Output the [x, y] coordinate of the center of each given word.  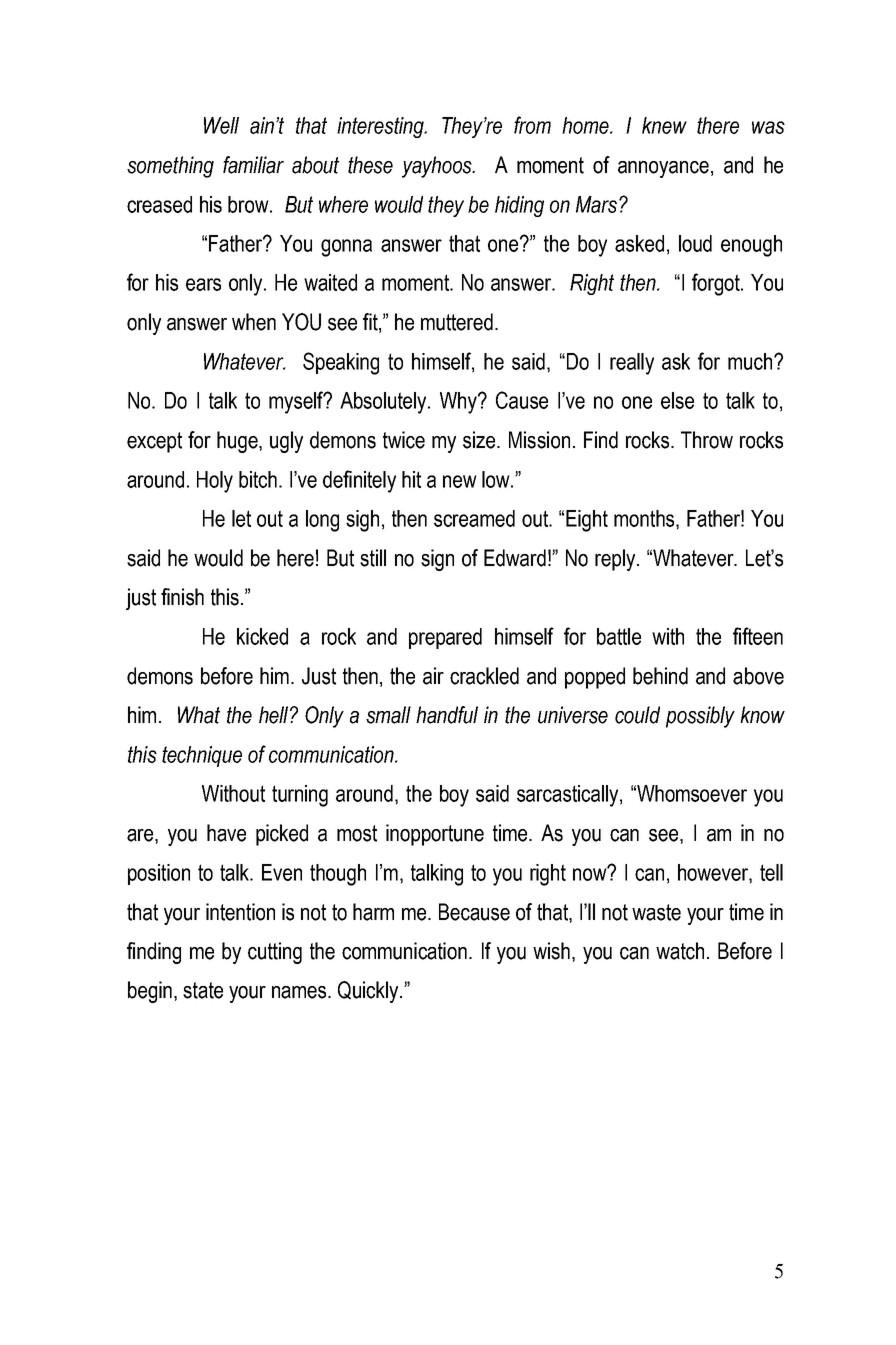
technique [202, 756]
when [254, 322]
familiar [253, 165]
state [203, 990]
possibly [700, 717]
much [751, 361]
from [532, 125]
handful [447, 715]
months [645, 518]
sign [437, 560]
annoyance [663, 169]
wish [551, 951]
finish [182, 597]
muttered [457, 322]
